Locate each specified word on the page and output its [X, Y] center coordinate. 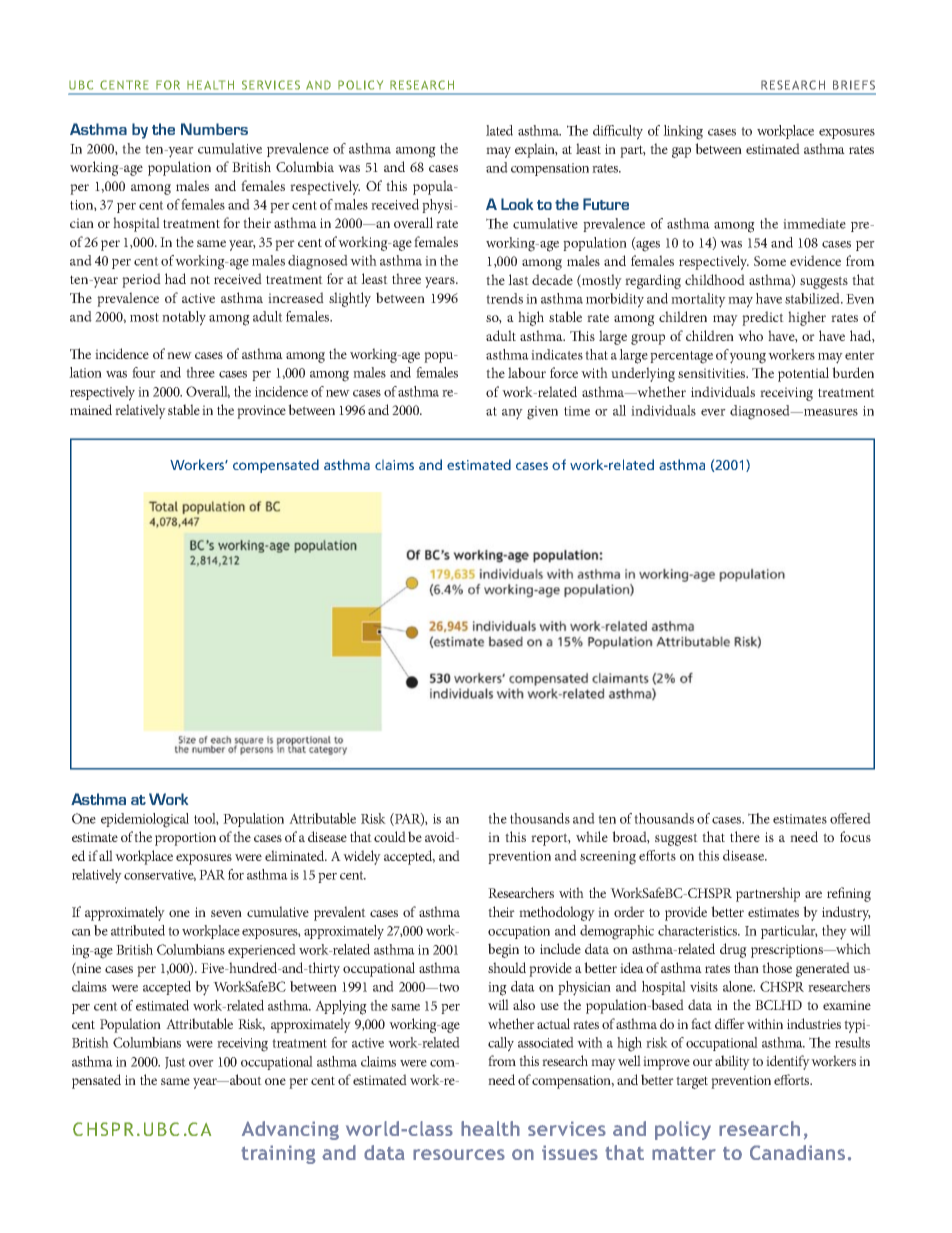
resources [459, 1154]
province [261, 412]
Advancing [290, 1130]
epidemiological [145, 820]
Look [517, 204]
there [745, 836]
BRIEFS [854, 85]
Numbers [214, 129]
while [592, 836]
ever [713, 412]
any [512, 414]
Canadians [797, 1152]
